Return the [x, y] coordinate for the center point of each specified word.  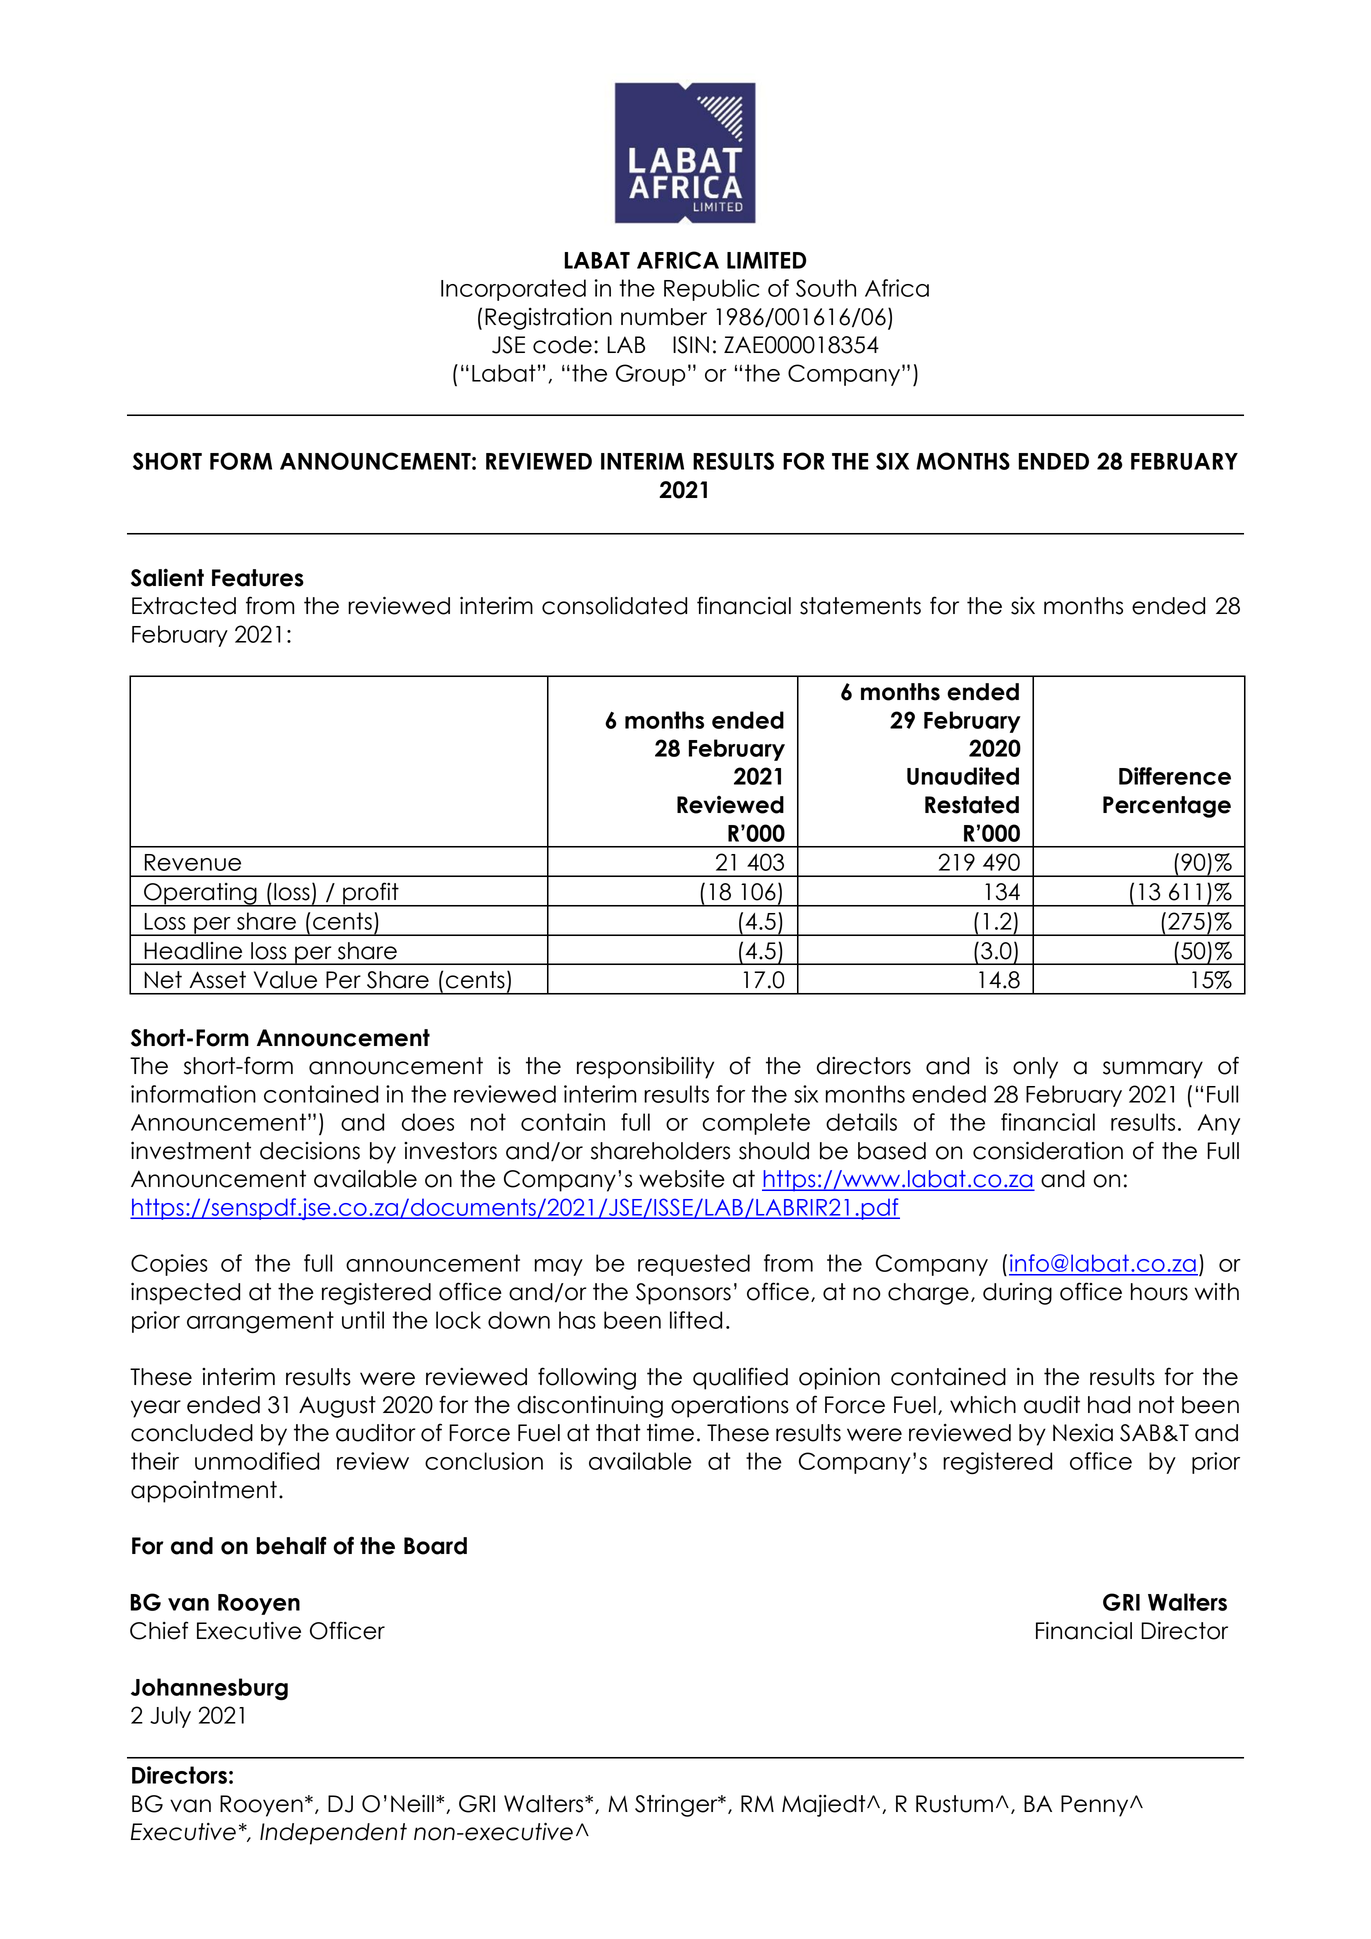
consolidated [614, 606]
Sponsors [683, 1294]
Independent [333, 1834]
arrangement [260, 1322]
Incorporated [513, 290]
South [826, 288]
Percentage [1167, 807]
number [664, 317]
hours [1159, 1292]
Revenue [193, 862]
